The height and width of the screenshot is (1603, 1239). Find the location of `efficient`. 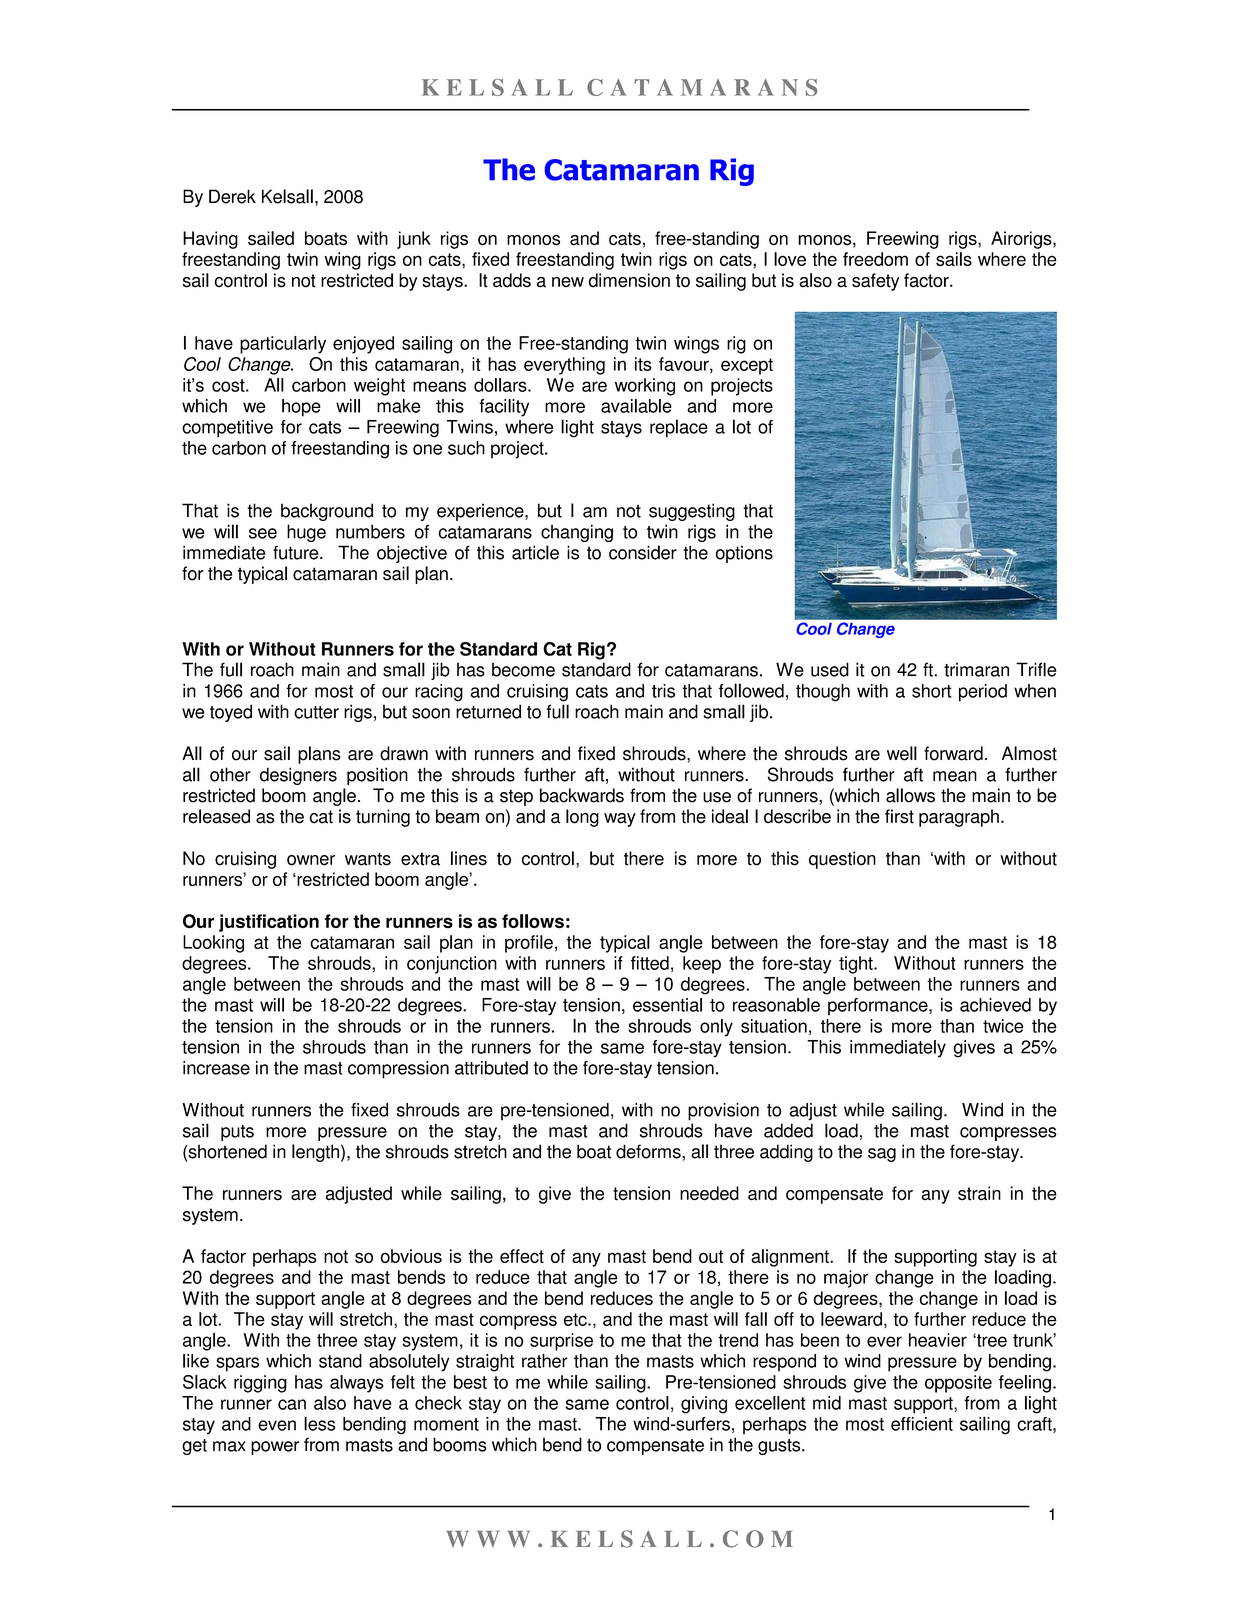

efficient is located at coordinates (922, 1424).
